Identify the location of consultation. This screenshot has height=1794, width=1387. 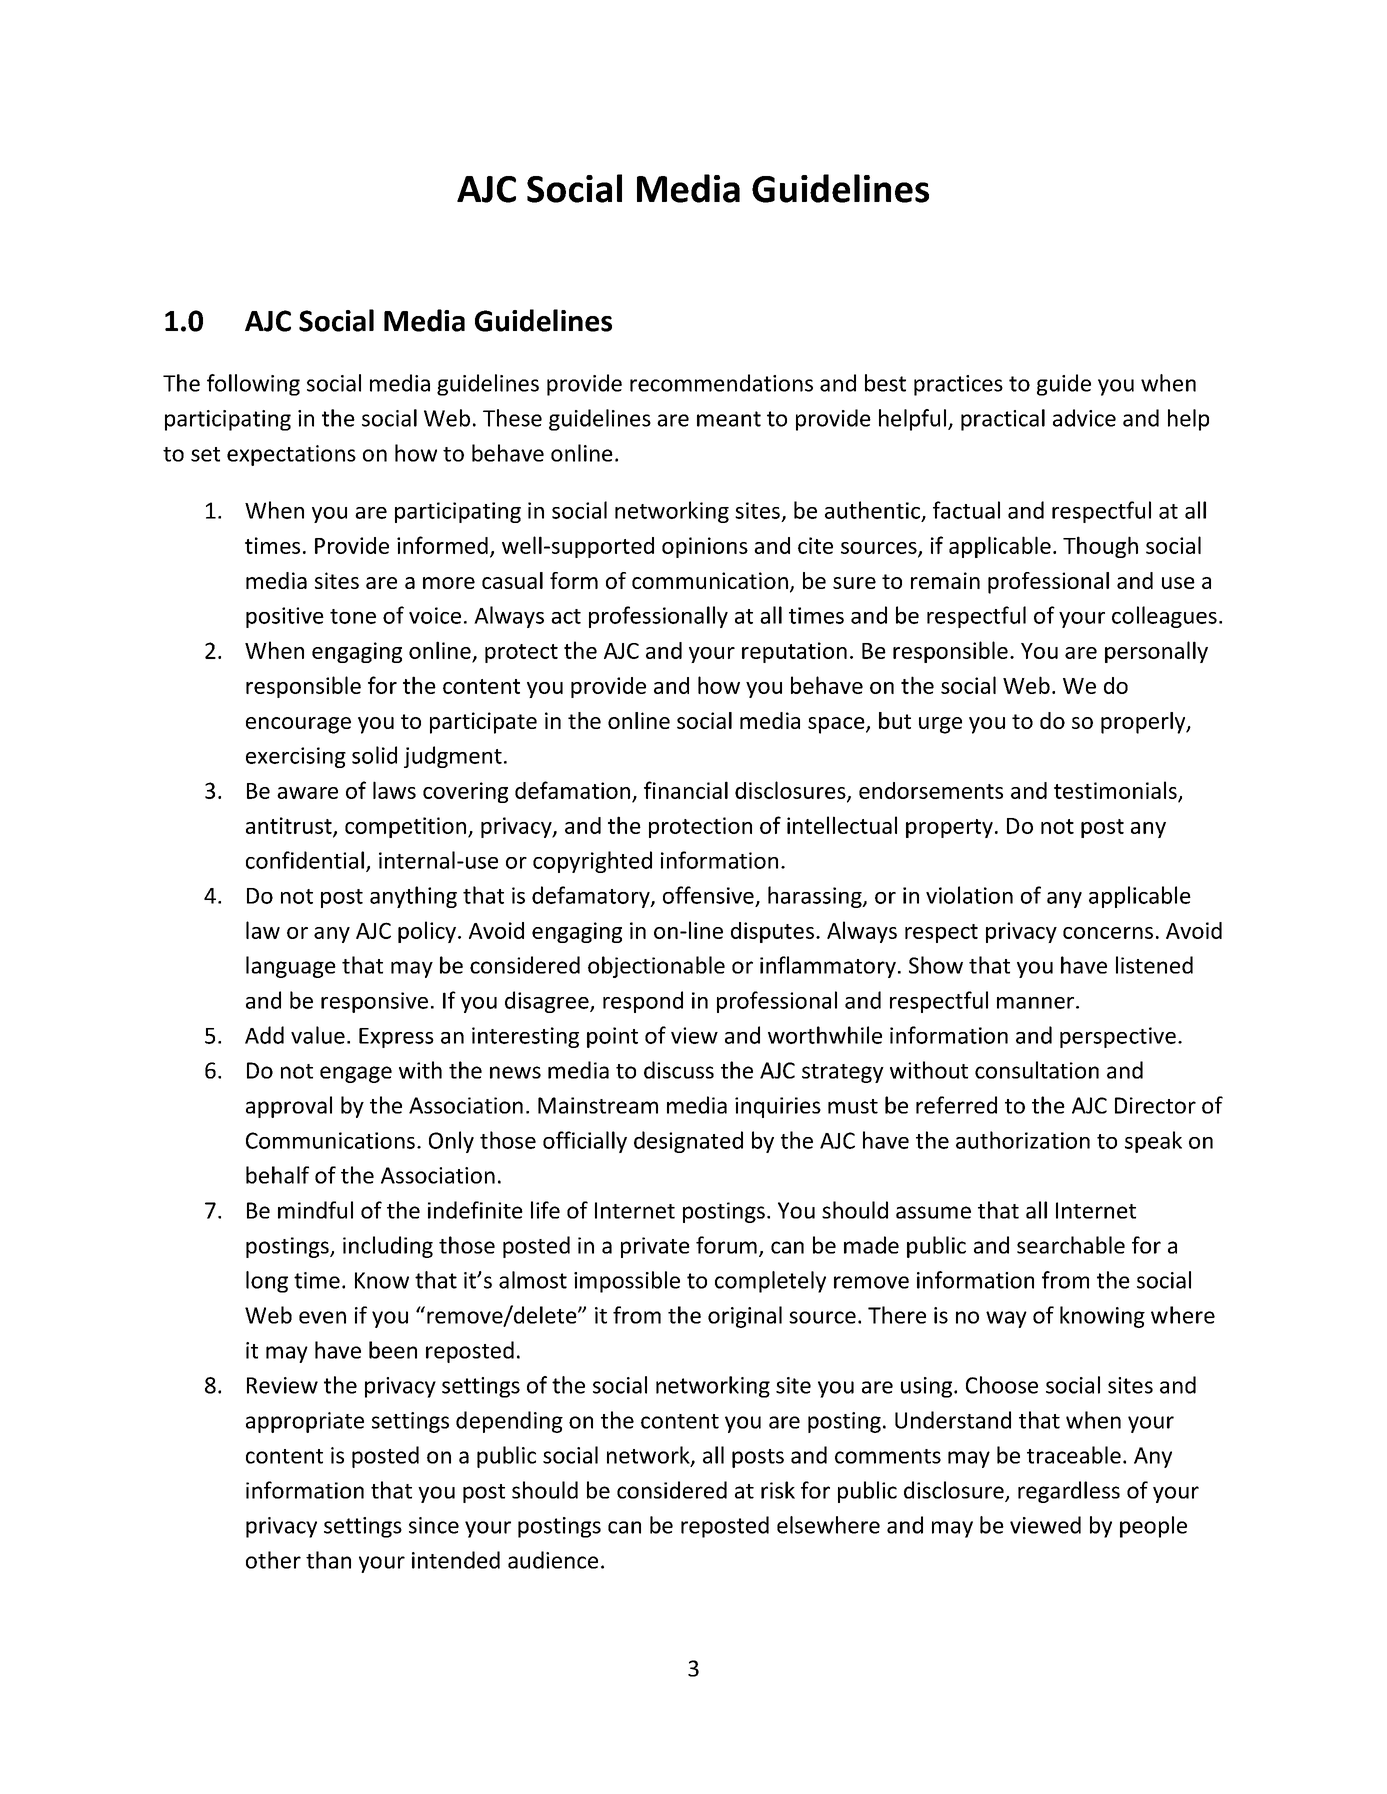
(1037, 1070).
